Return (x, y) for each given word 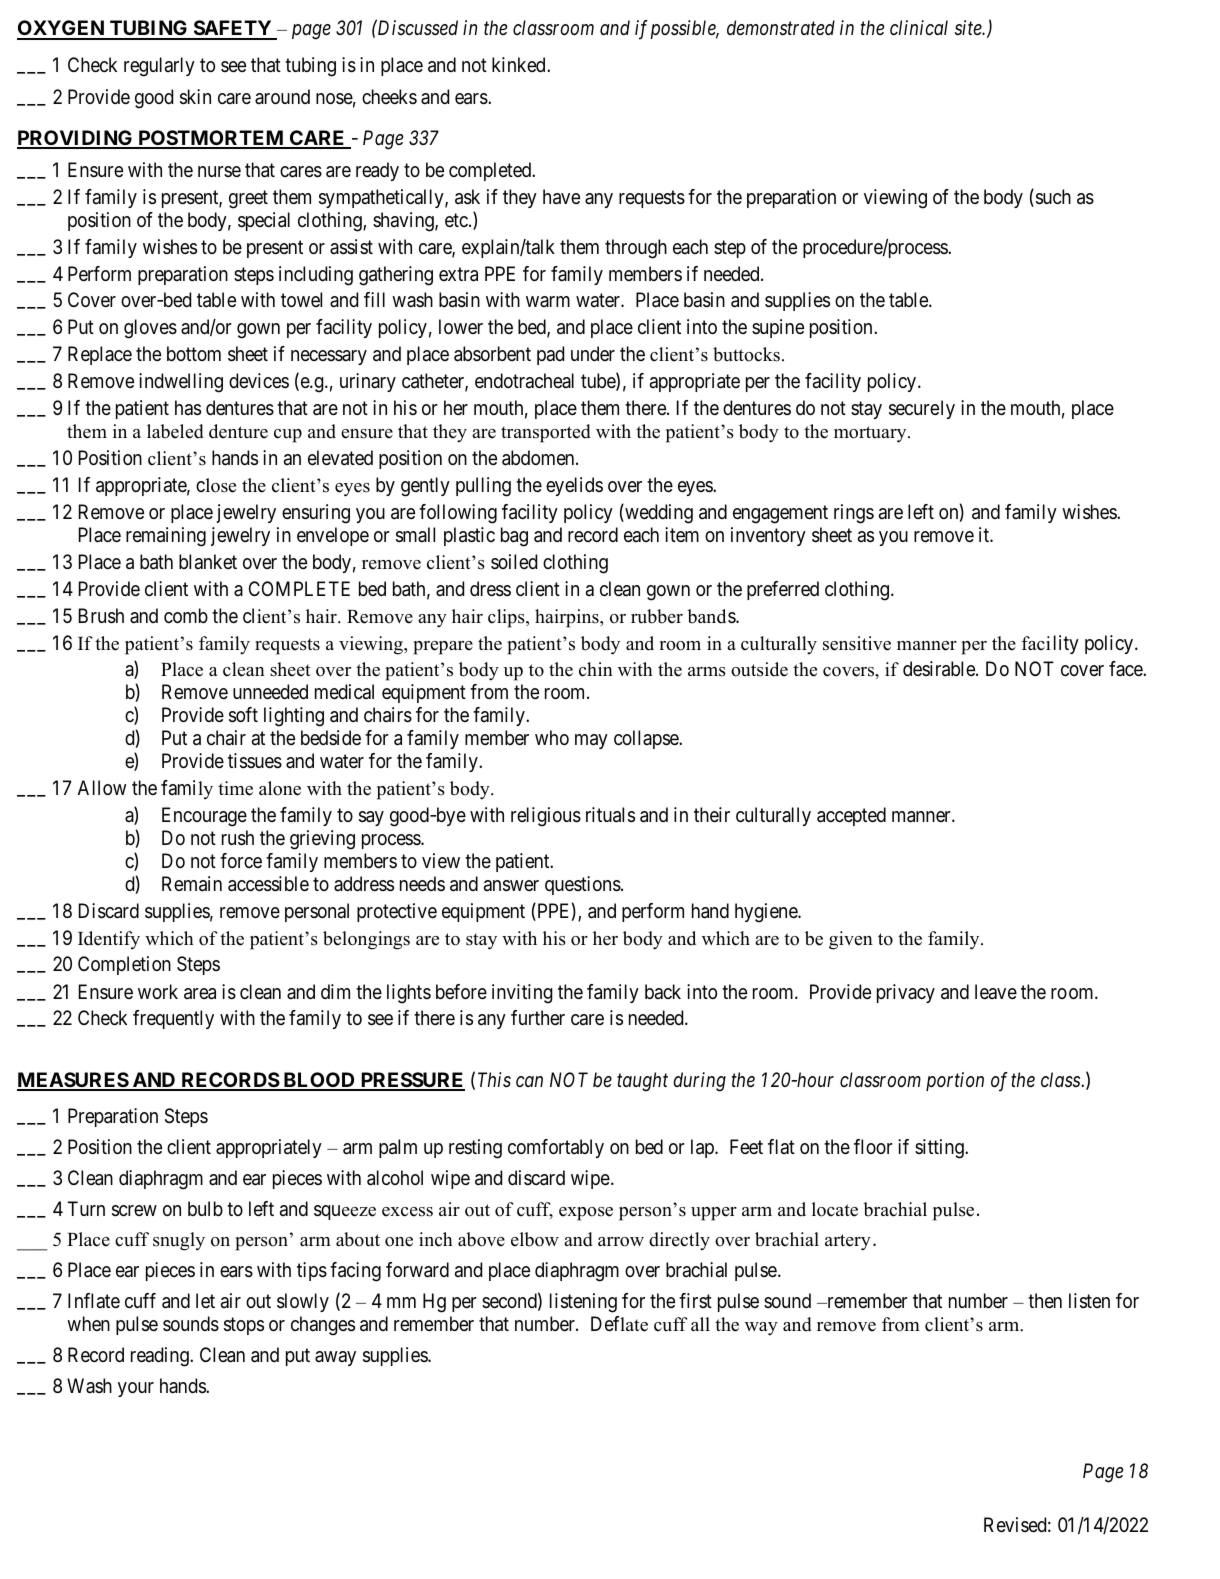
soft (243, 715)
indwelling (181, 383)
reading (161, 1357)
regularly (159, 67)
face (1126, 669)
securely (922, 409)
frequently (173, 1019)
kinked (520, 64)
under (593, 353)
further (538, 1017)
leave (996, 992)
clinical (919, 27)
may (591, 741)
